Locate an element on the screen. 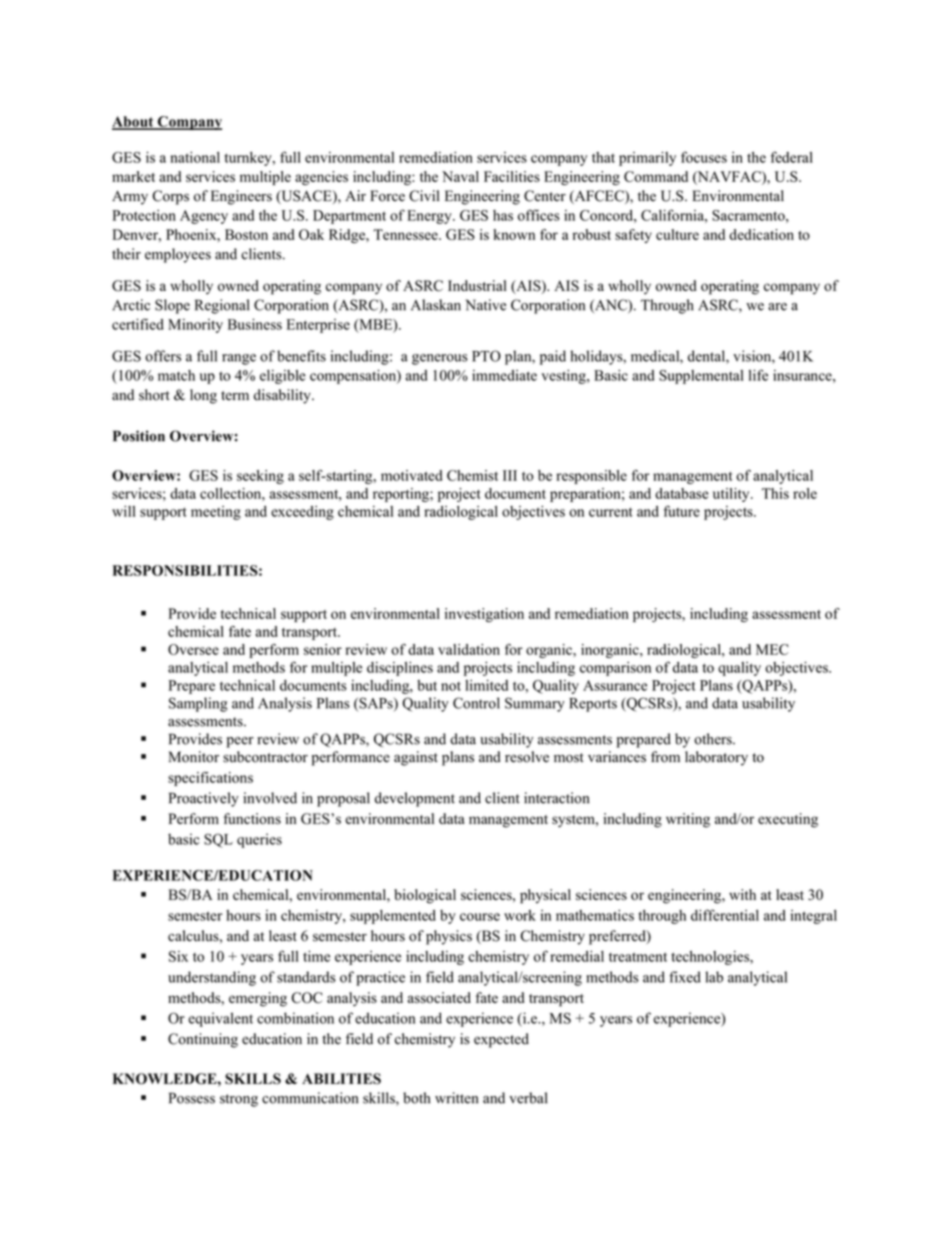  MEC is located at coordinates (772, 649).
